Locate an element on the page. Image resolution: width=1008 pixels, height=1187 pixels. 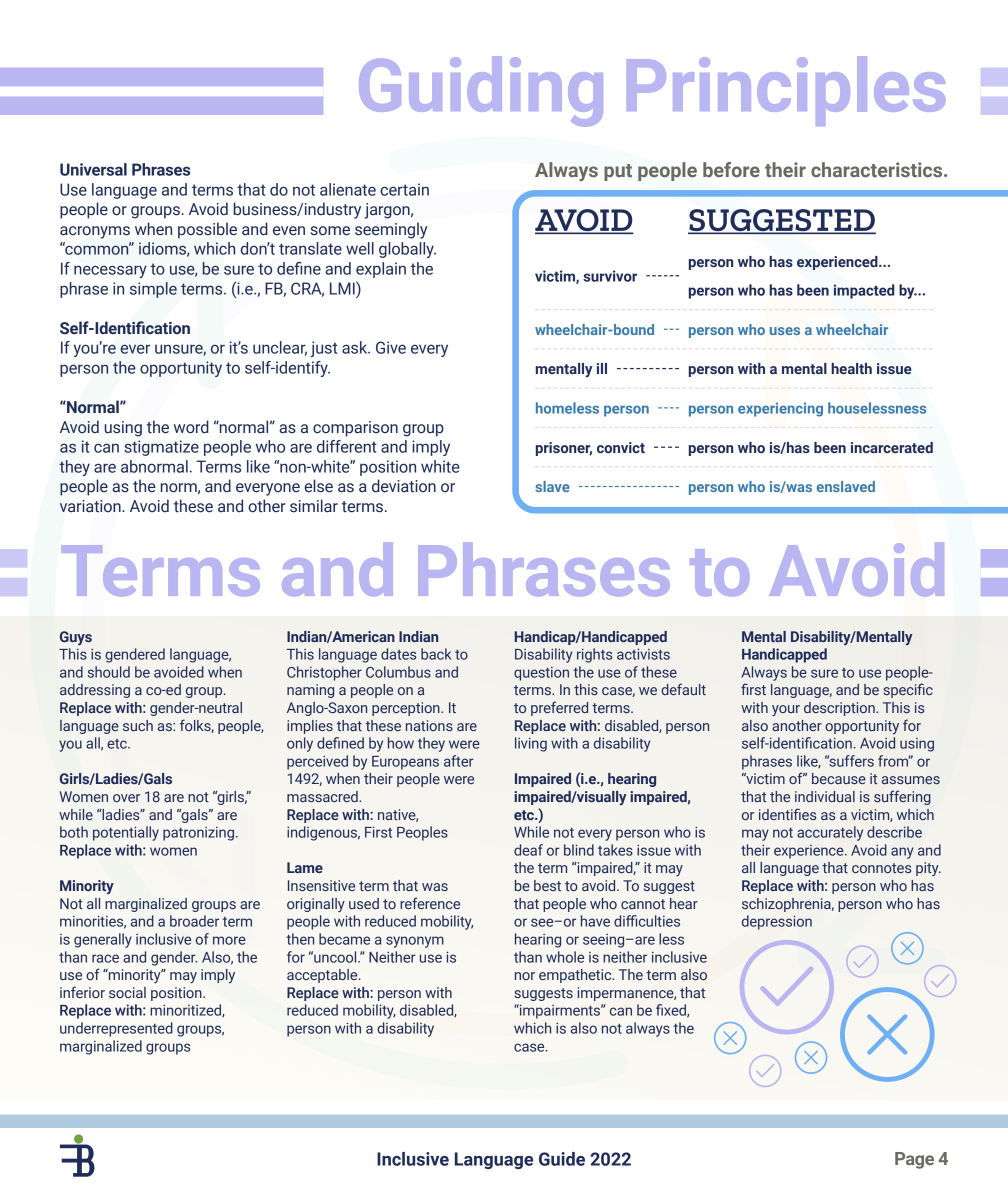
should is located at coordinates (109, 672).
